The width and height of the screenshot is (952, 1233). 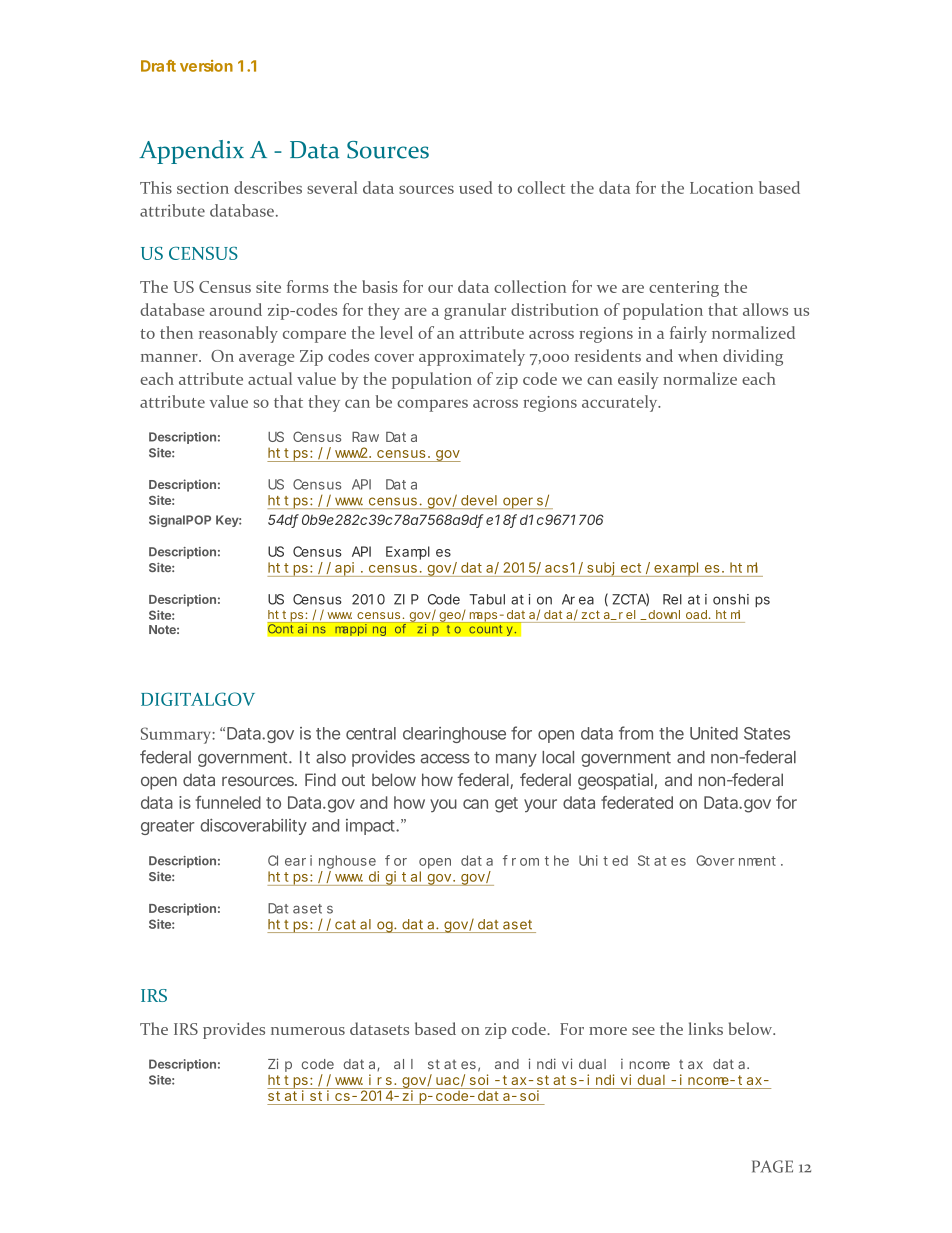 I want to click on approximately, so click(x=472, y=357).
